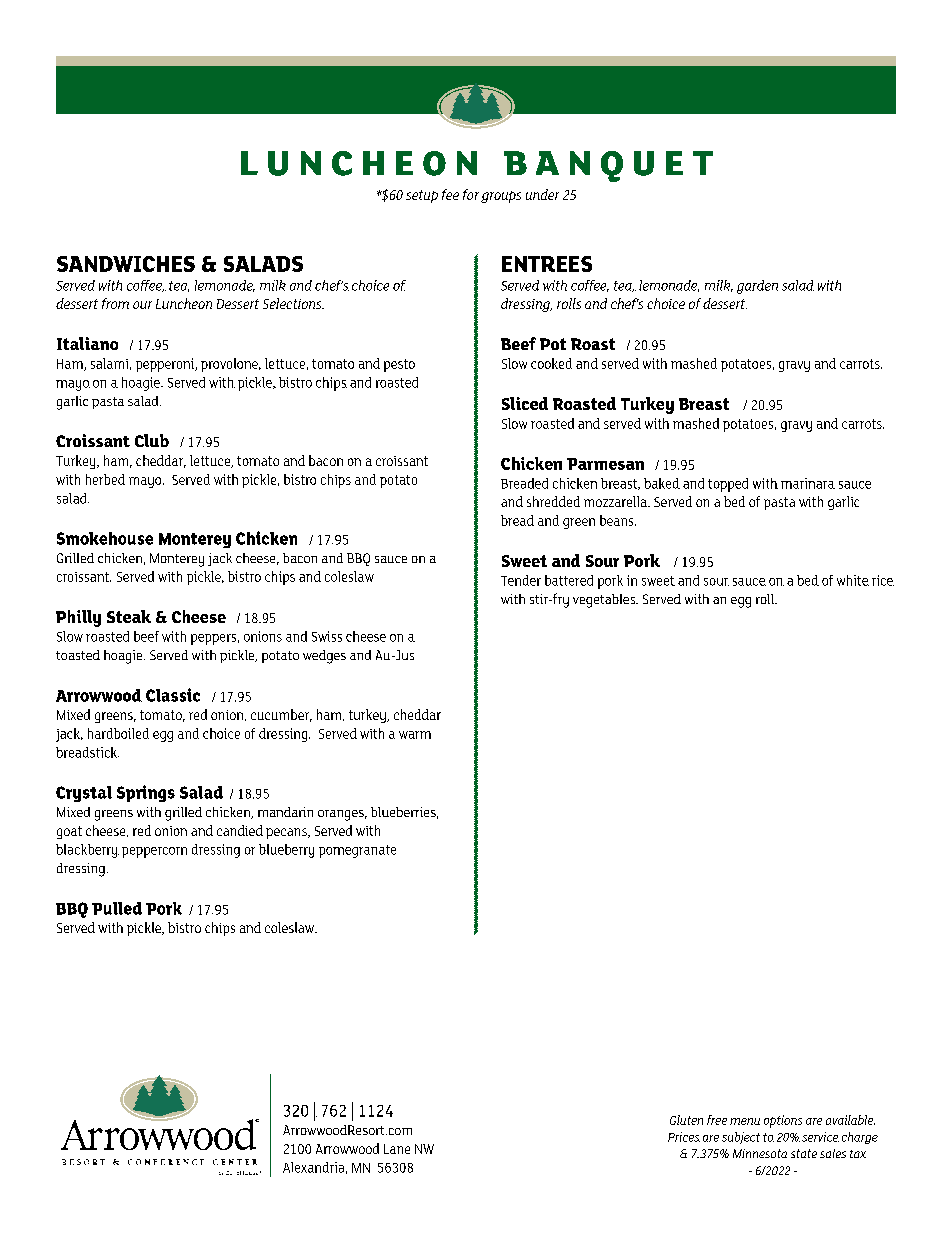  Describe the element at coordinates (126, 264) in the document. I see `SANDWICHES` at that location.
